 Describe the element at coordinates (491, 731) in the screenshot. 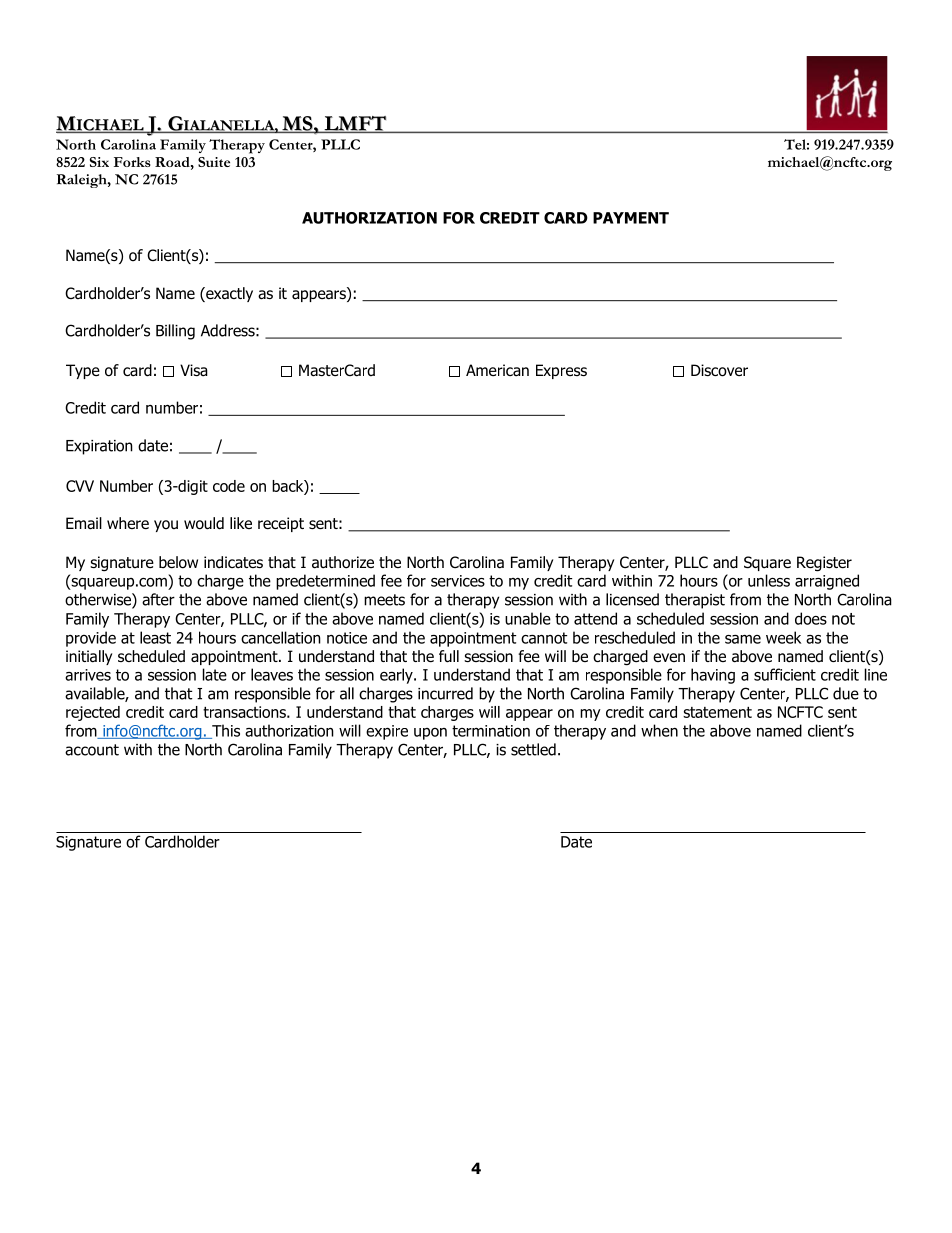

I see `termination` at that location.
